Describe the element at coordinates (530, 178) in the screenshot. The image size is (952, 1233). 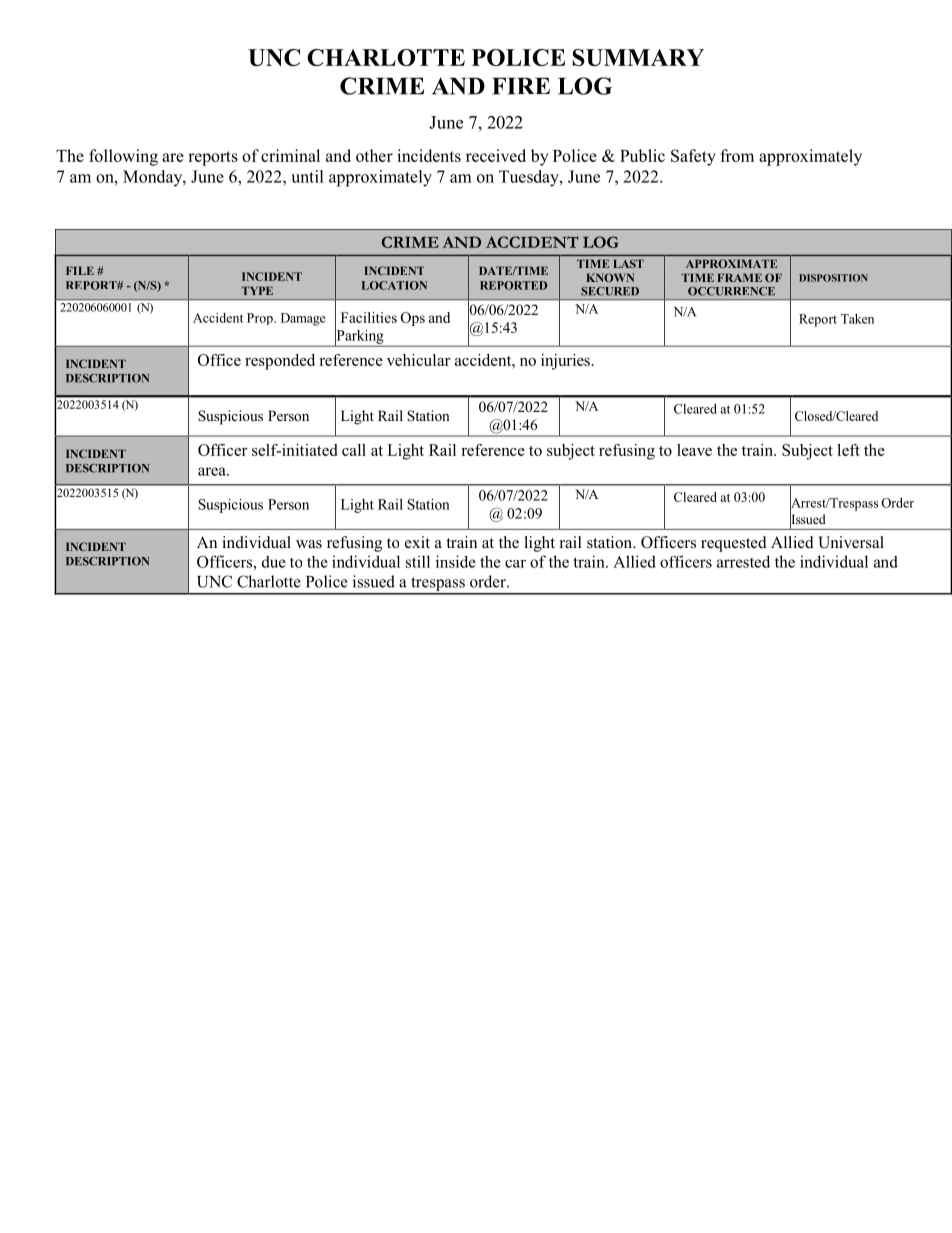
I see `Tuesday` at that location.
